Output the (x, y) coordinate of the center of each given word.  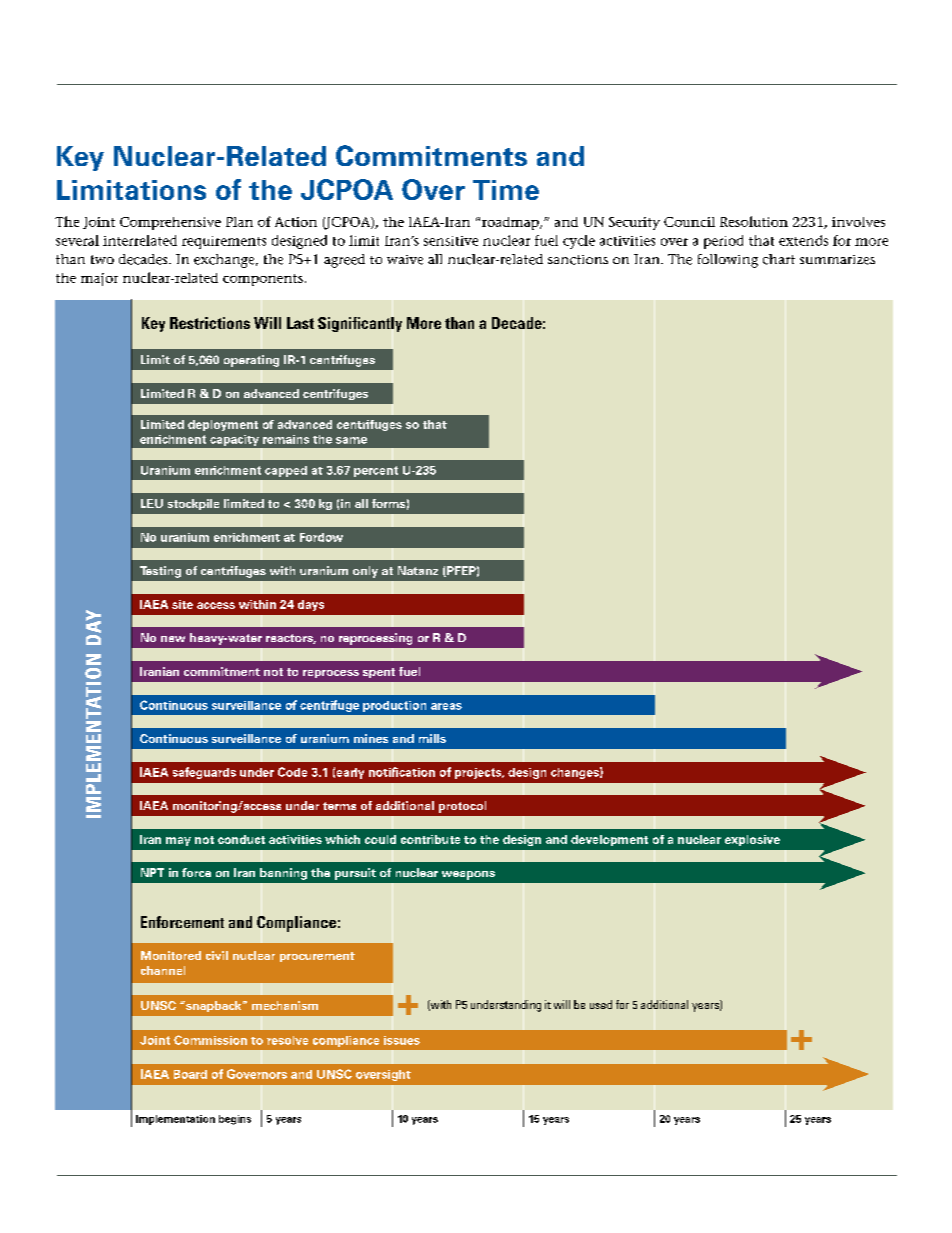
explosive (752, 840)
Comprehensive (170, 223)
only (365, 572)
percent (376, 471)
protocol (462, 807)
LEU (152, 503)
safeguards (204, 773)
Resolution (754, 221)
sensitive (451, 241)
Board (190, 1074)
